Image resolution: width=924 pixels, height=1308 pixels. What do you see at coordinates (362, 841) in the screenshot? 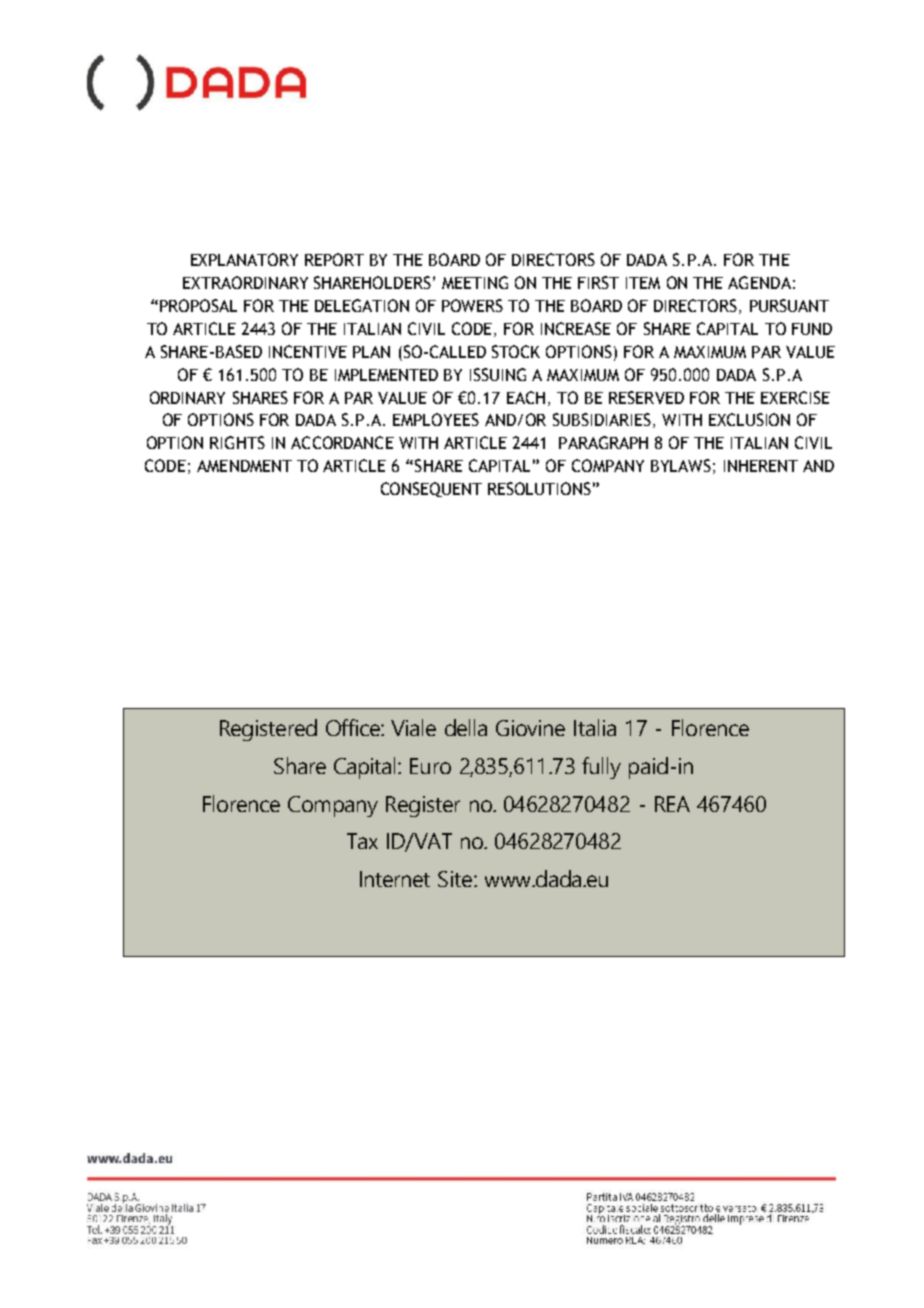
I see `Tax` at bounding box center [362, 841].
